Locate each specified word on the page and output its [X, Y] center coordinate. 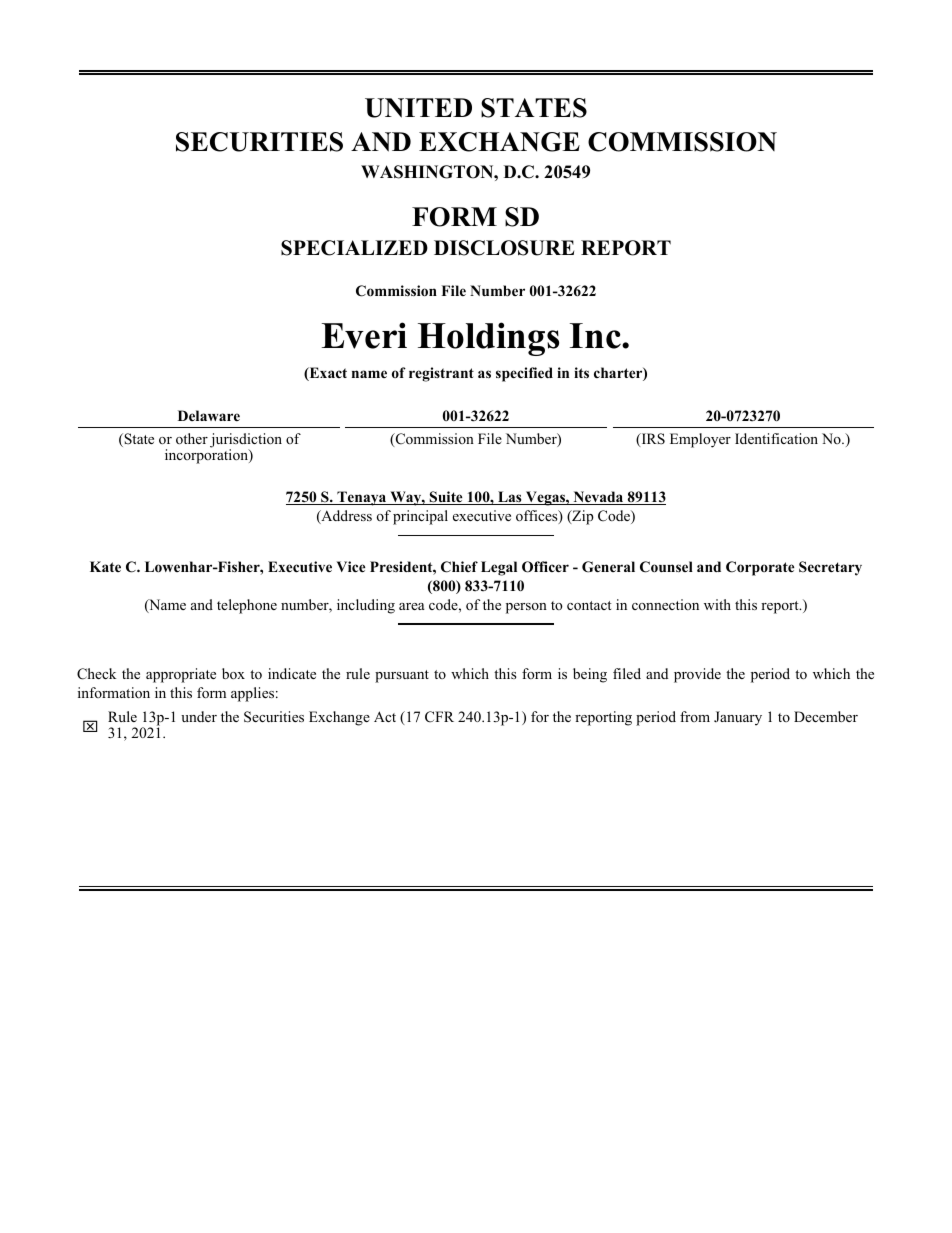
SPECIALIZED [354, 248]
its [581, 372]
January [738, 718]
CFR [439, 717]
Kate [105, 566]
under [199, 716]
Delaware [209, 415]
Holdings [488, 339]
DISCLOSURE [504, 248]
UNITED [418, 108]
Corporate [760, 568]
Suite [446, 498]
